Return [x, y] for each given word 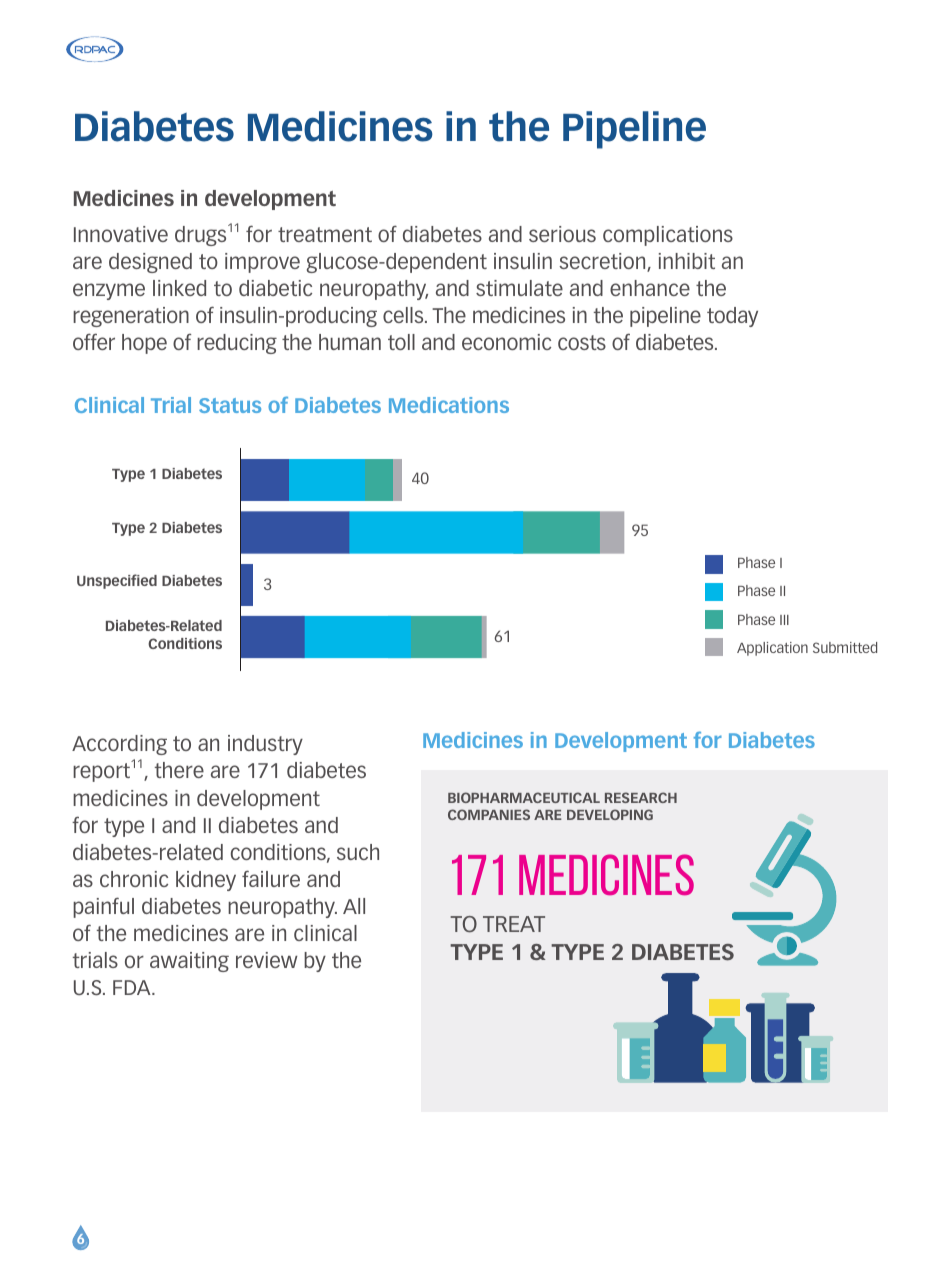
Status [230, 405]
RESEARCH [641, 797]
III [784, 620]
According [119, 745]
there [179, 770]
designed [150, 263]
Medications [449, 405]
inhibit [687, 261]
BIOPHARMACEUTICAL [524, 797]
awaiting [189, 962]
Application [772, 649]
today [732, 317]
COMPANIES [489, 814]
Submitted [845, 647]
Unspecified [117, 581]
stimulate [519, 288]
